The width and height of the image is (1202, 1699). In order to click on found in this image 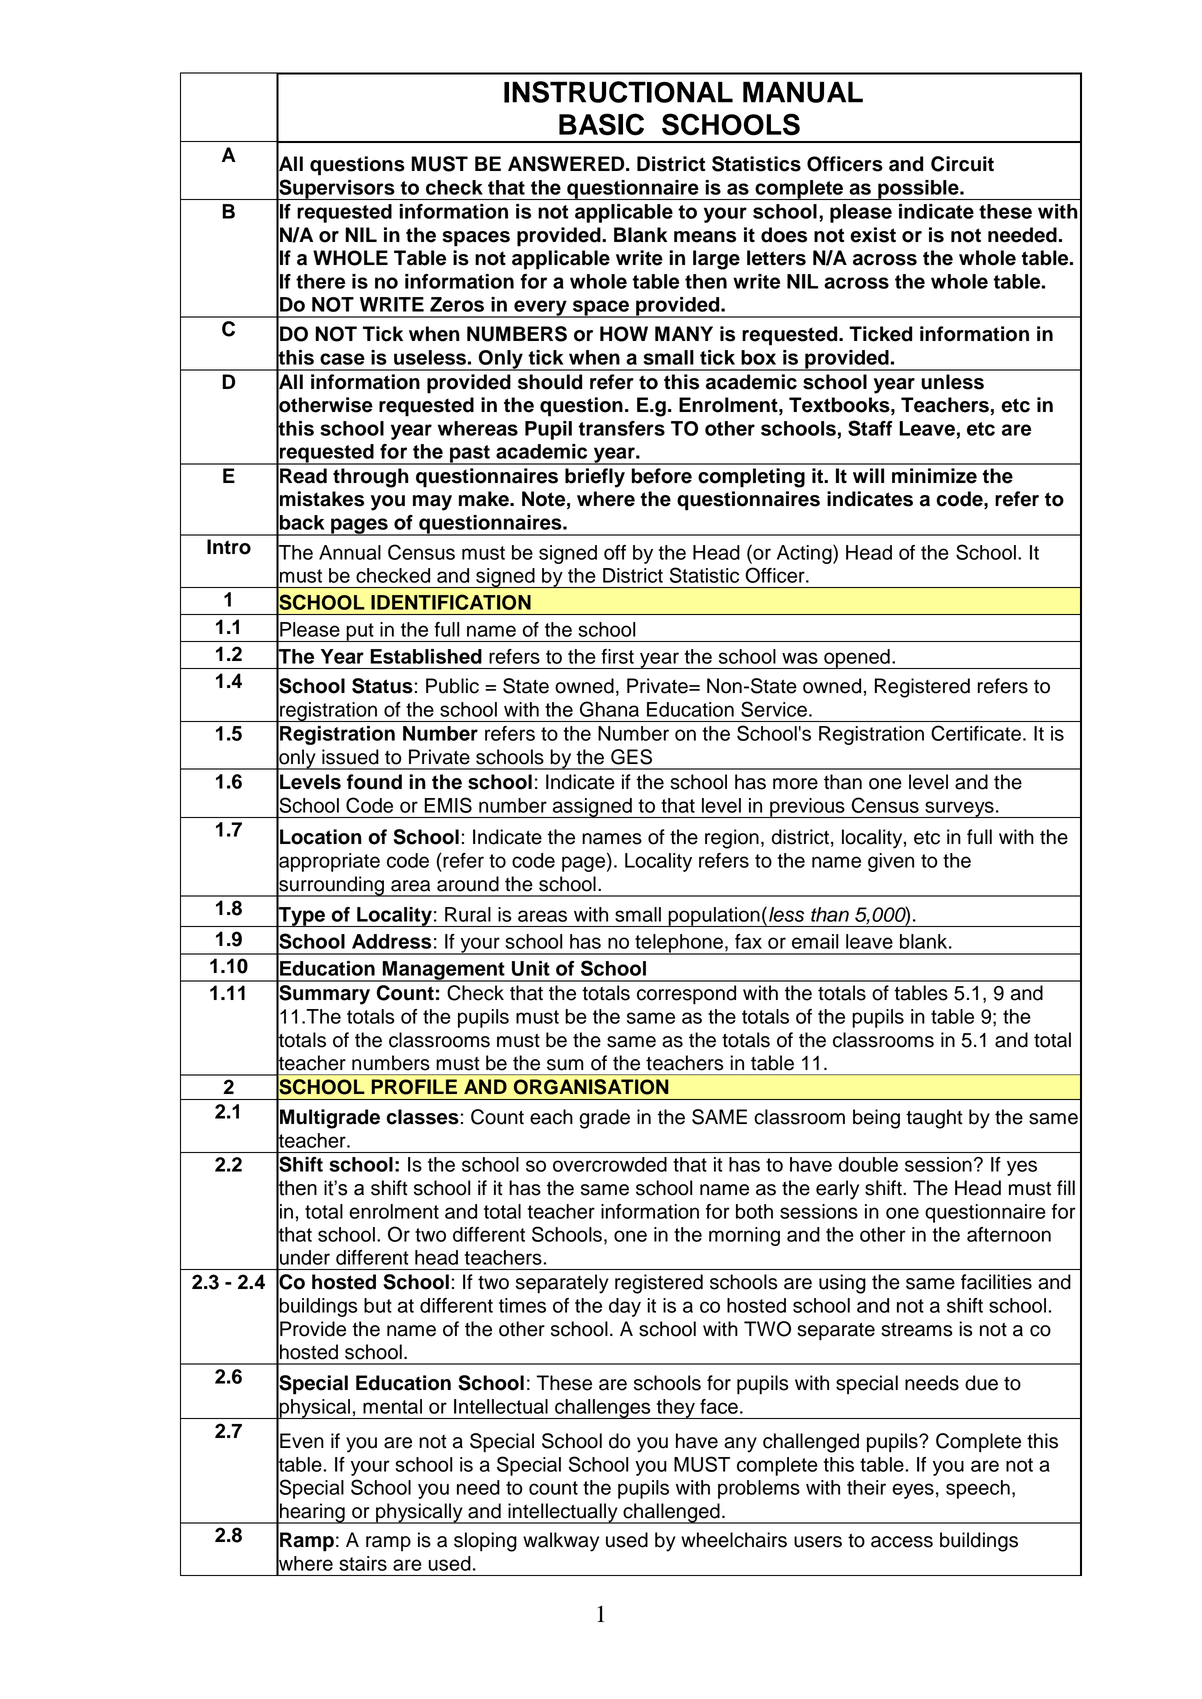, I will do `click(374, 782)`.
